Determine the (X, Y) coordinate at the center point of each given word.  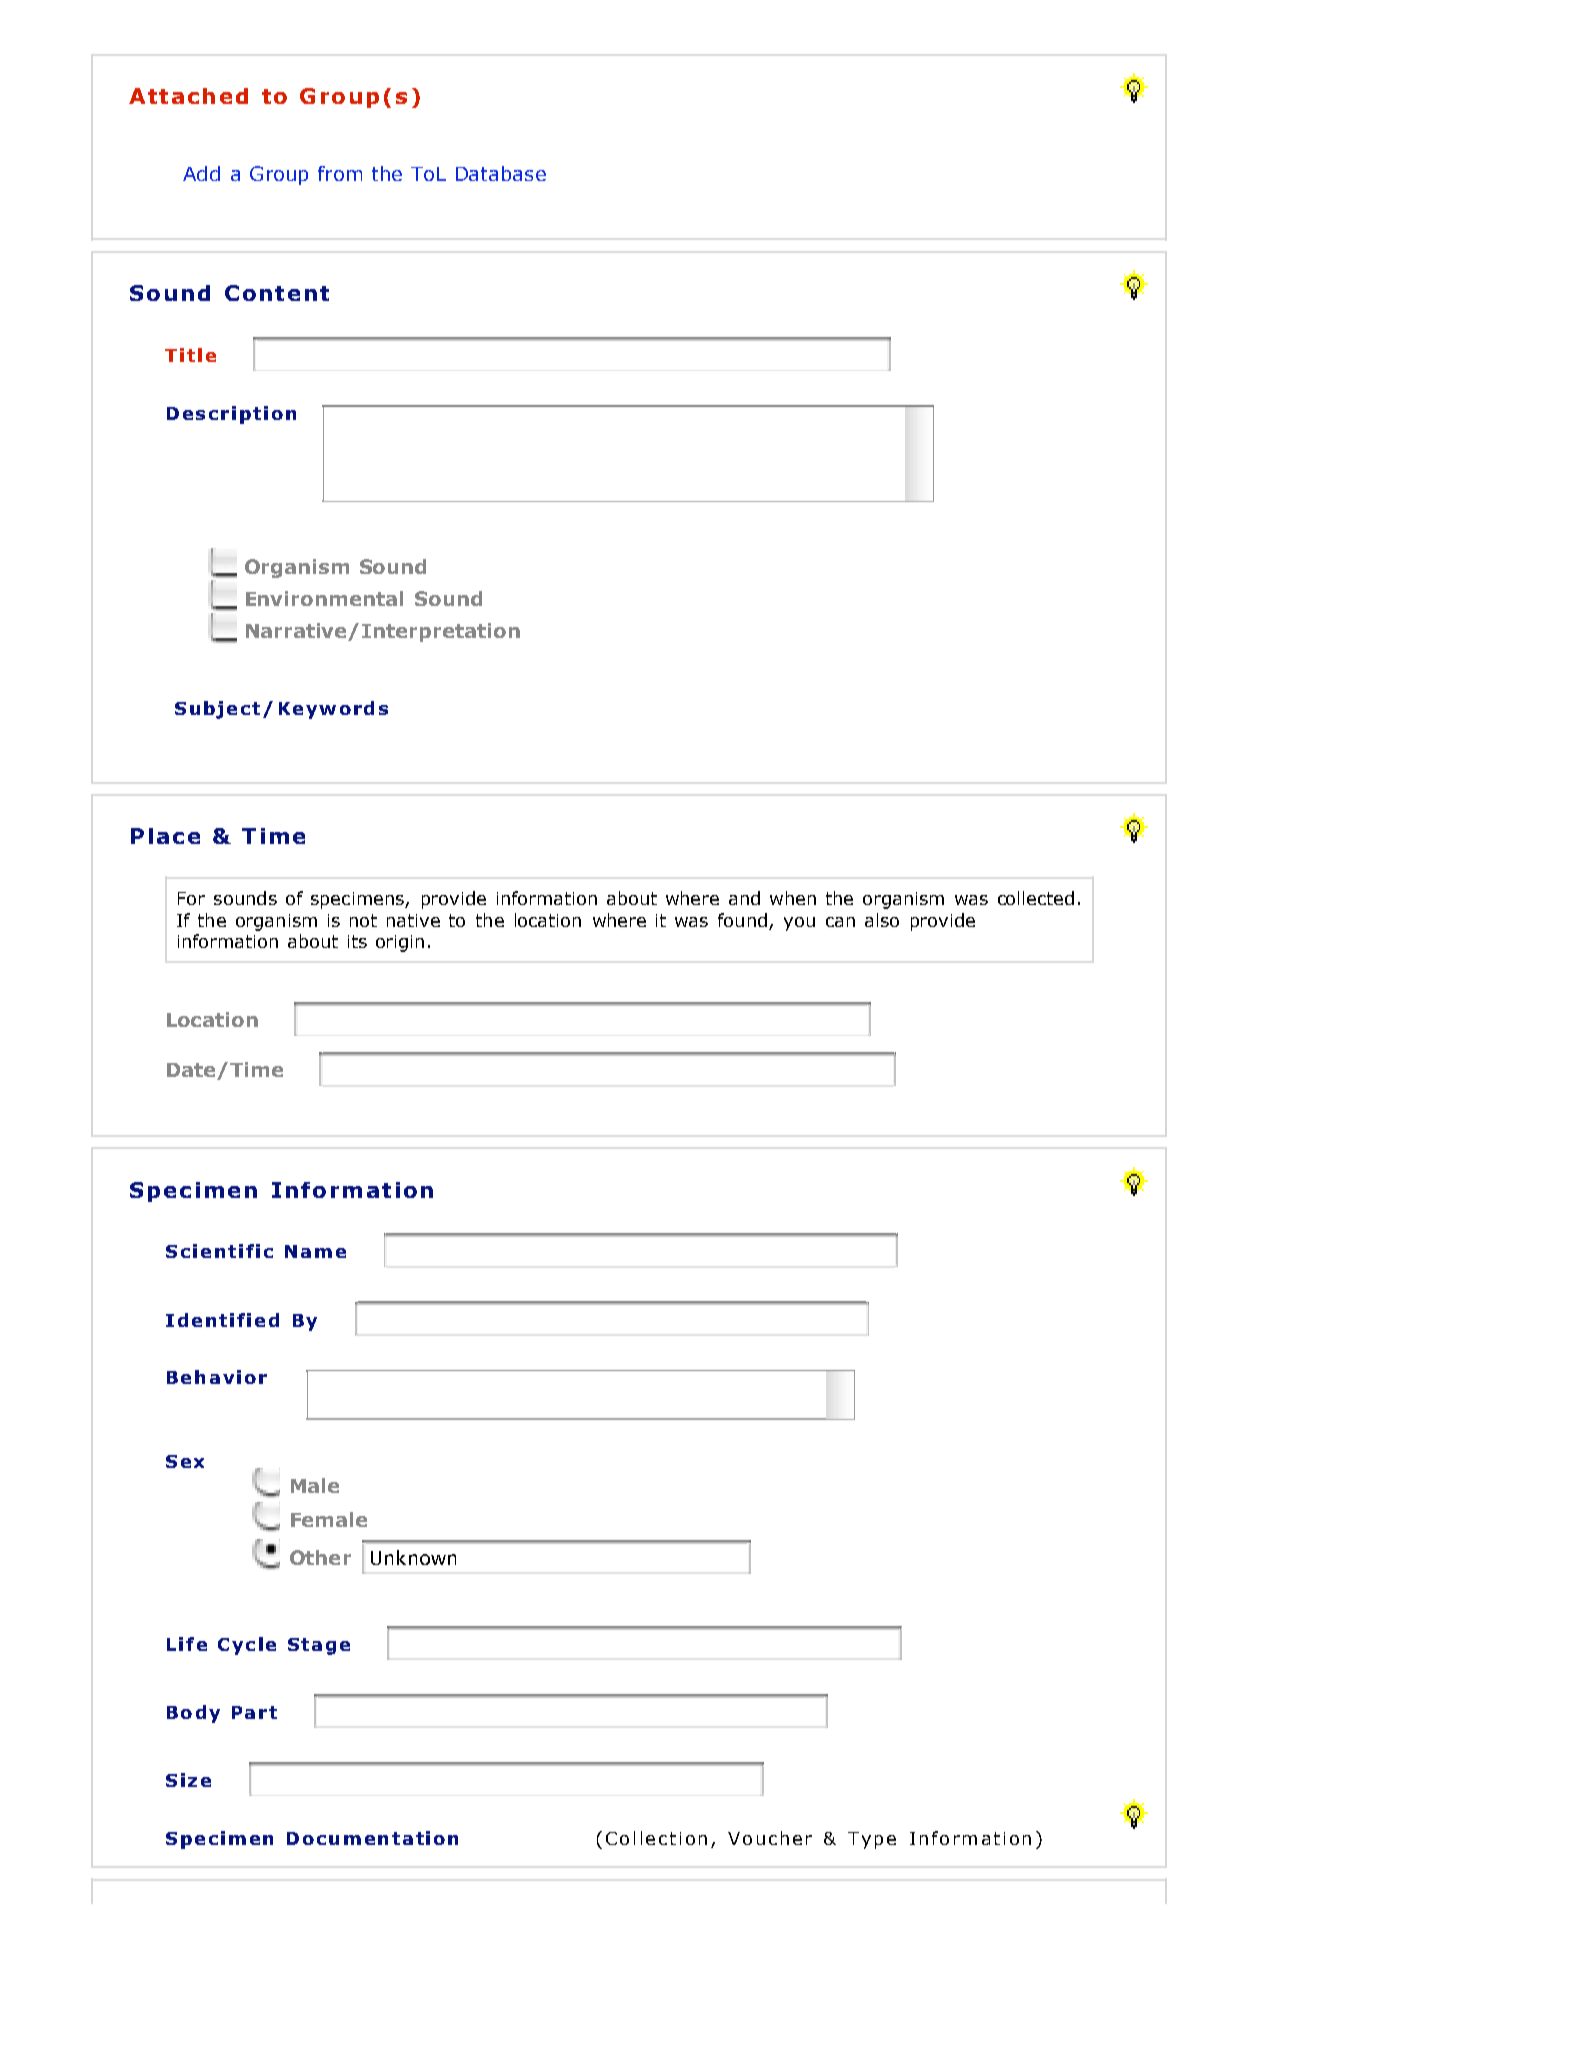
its (357, 941)
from (340, 173)
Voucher (770, 1838)
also (882, 920)
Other (320, 1557)
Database (501, 173)
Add (201, 173)
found (742, 920)
